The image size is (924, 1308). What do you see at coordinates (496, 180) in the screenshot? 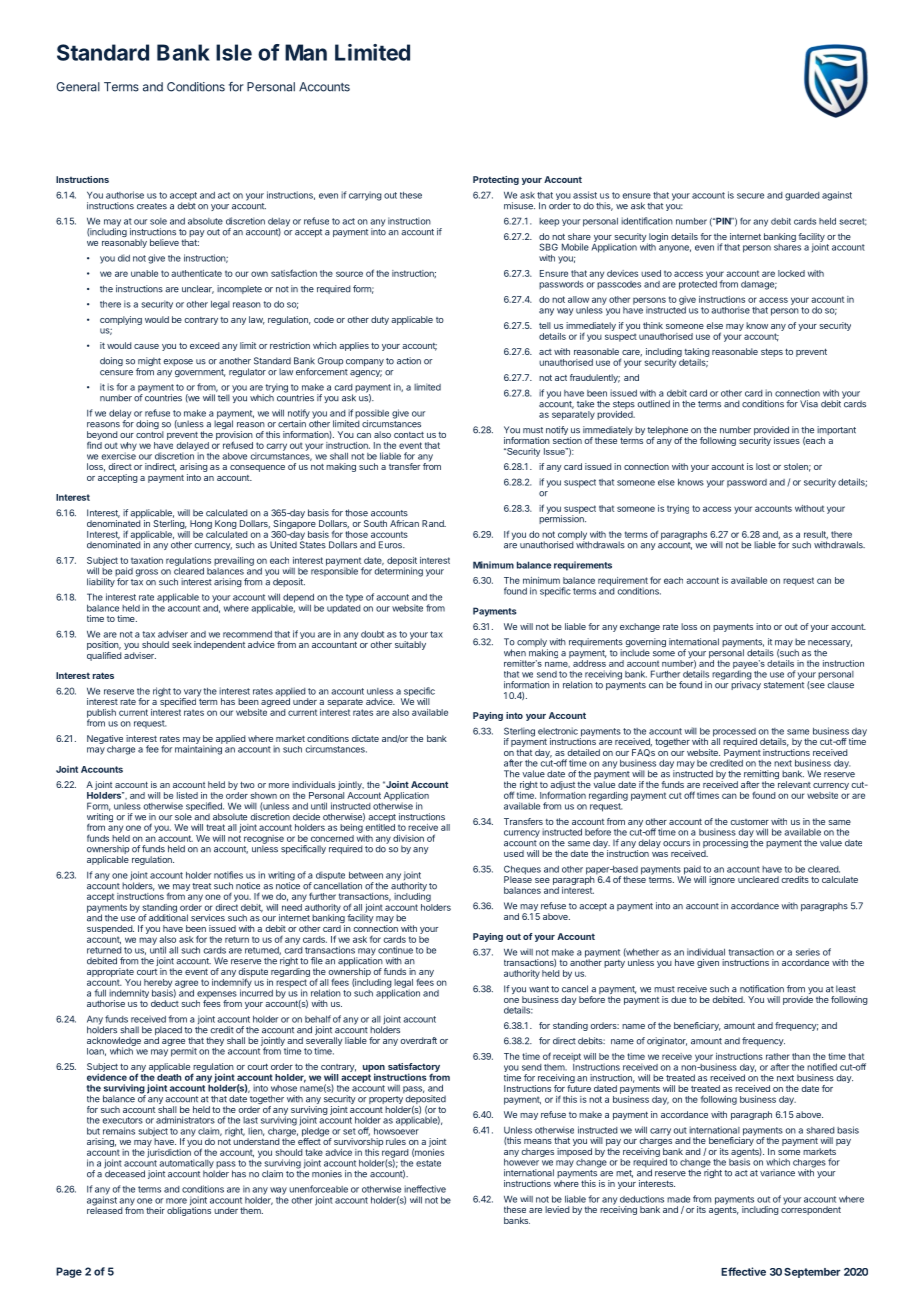
I see `Protecting` at bounding box center [496, 180].
